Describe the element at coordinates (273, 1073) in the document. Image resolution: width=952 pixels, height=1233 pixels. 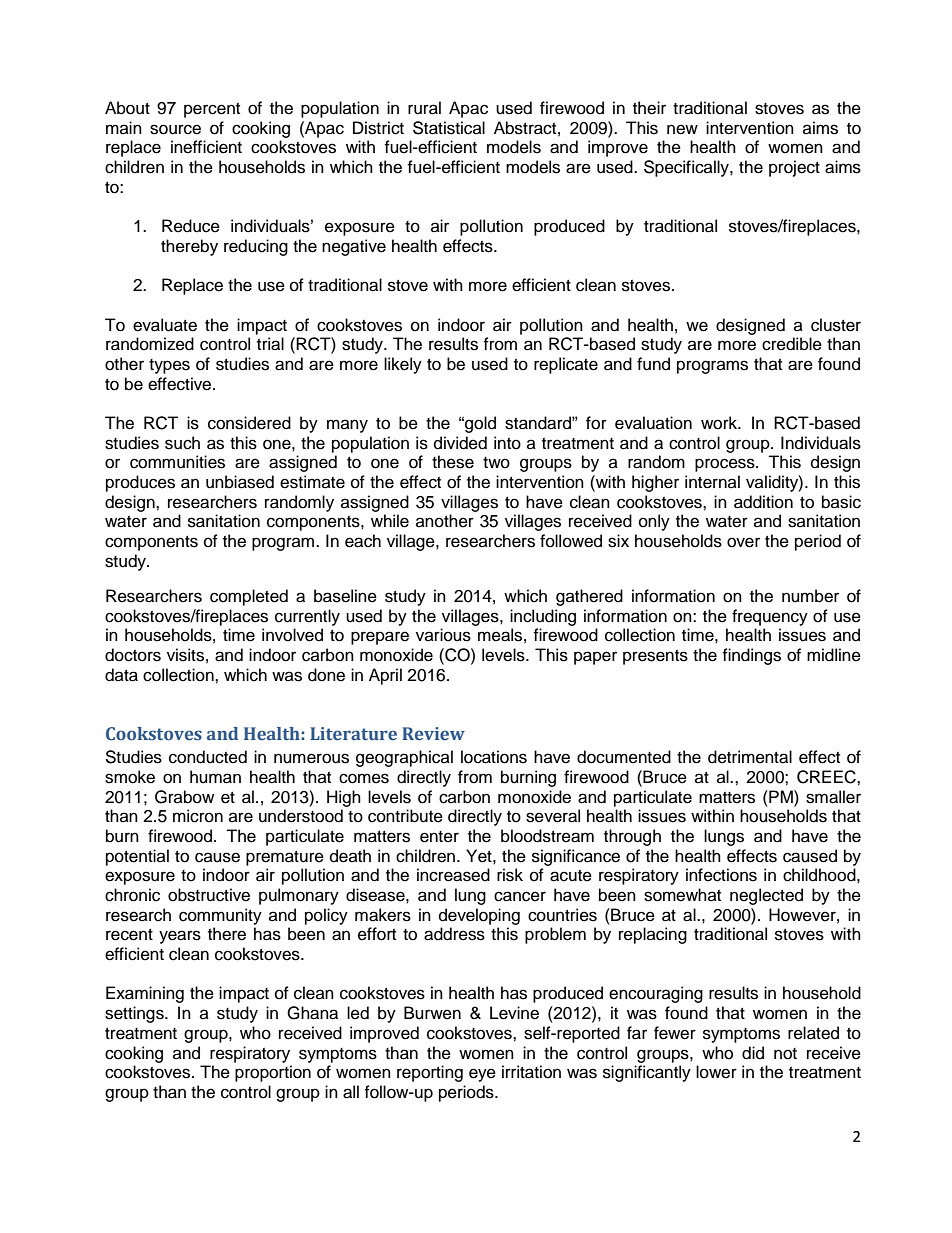
I see `proportion` at that location.
